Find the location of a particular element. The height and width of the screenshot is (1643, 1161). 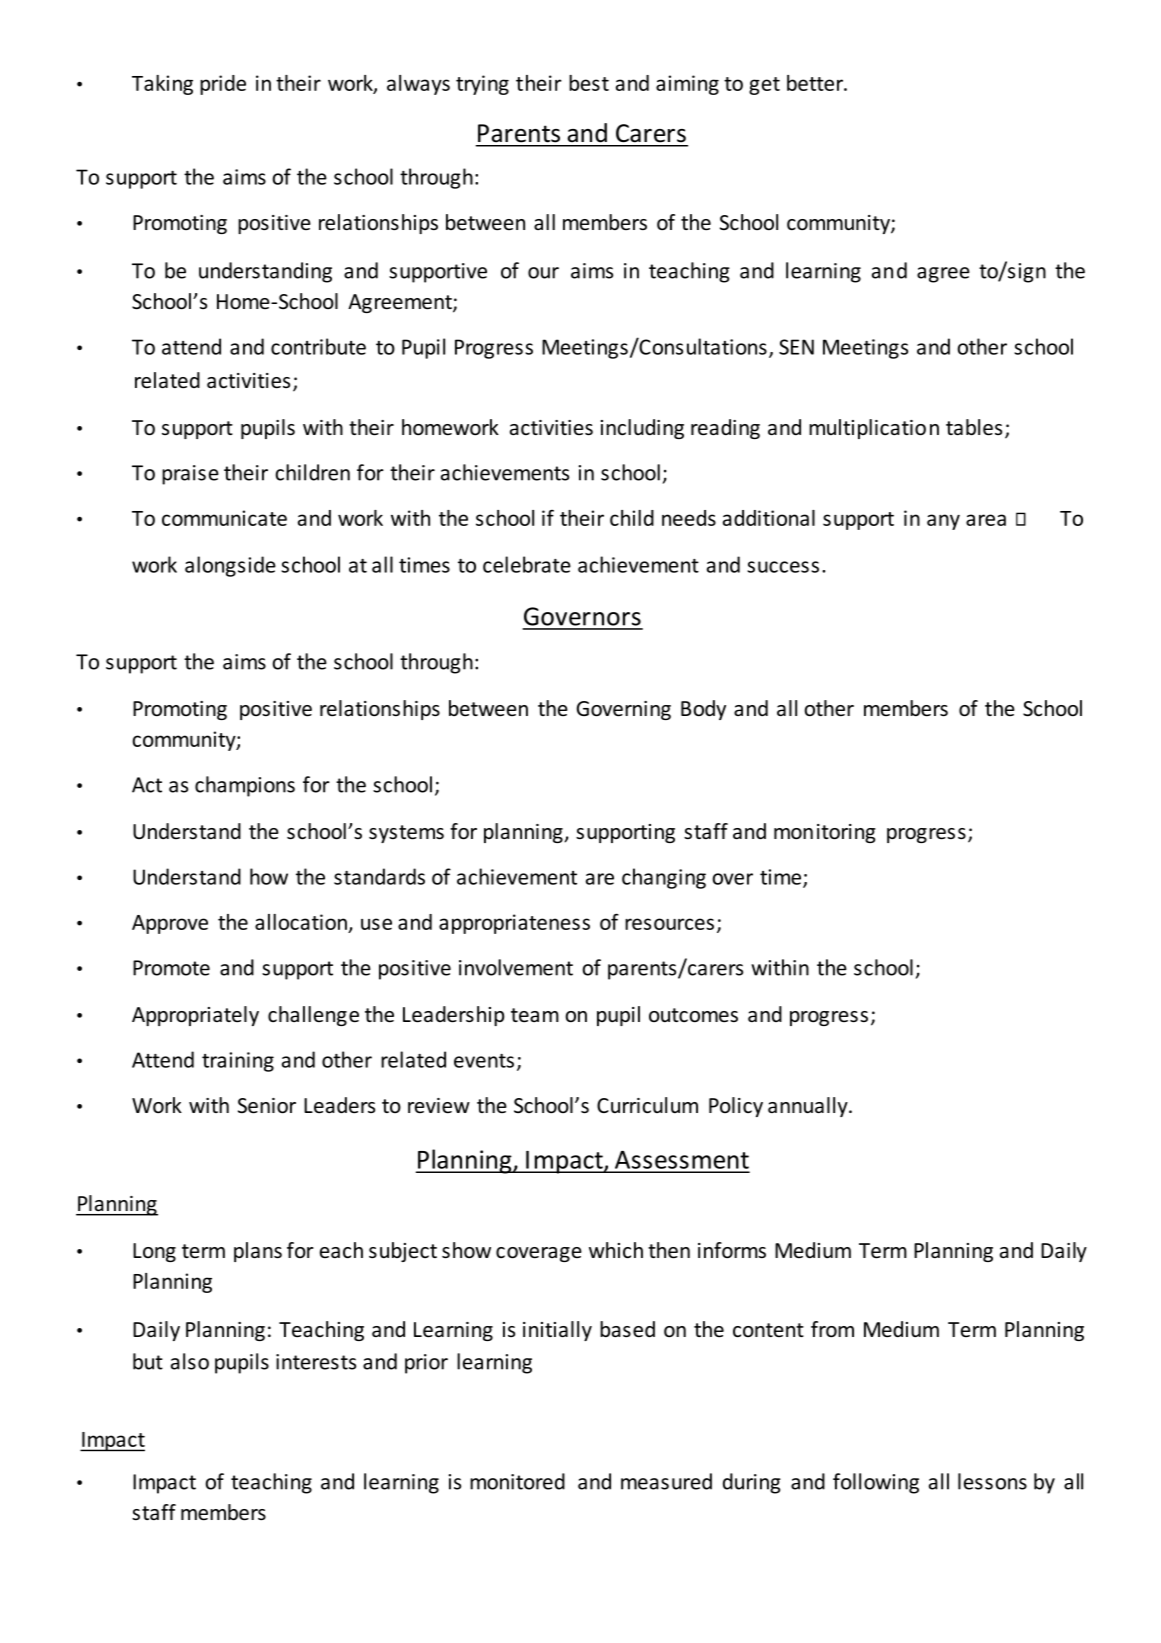

monitoring is located at coordinates (825, 833).
